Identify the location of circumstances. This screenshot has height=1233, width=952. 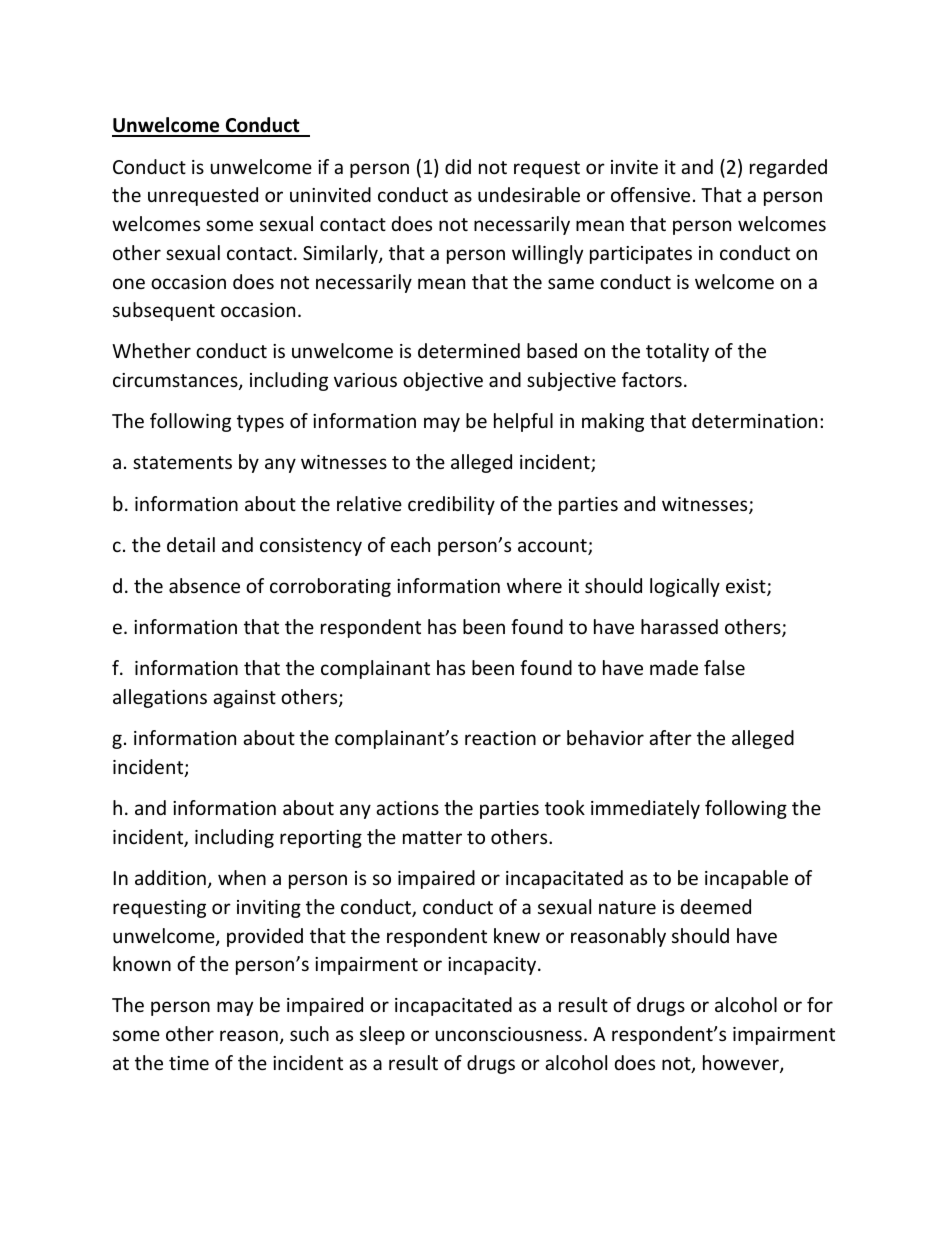
(176, 381).
